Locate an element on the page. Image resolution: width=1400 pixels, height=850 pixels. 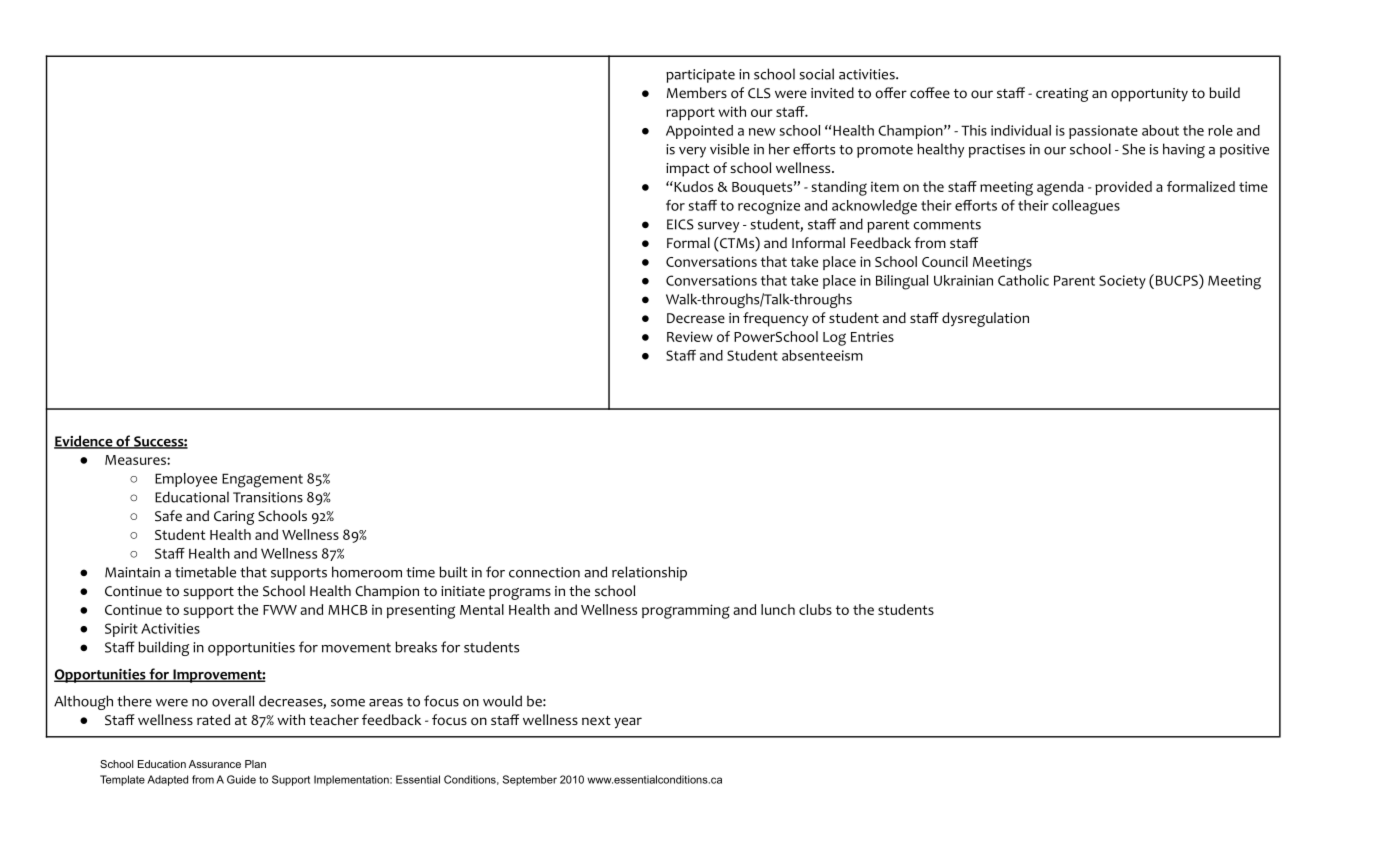
rapport is located at coordinates (690, 113).
